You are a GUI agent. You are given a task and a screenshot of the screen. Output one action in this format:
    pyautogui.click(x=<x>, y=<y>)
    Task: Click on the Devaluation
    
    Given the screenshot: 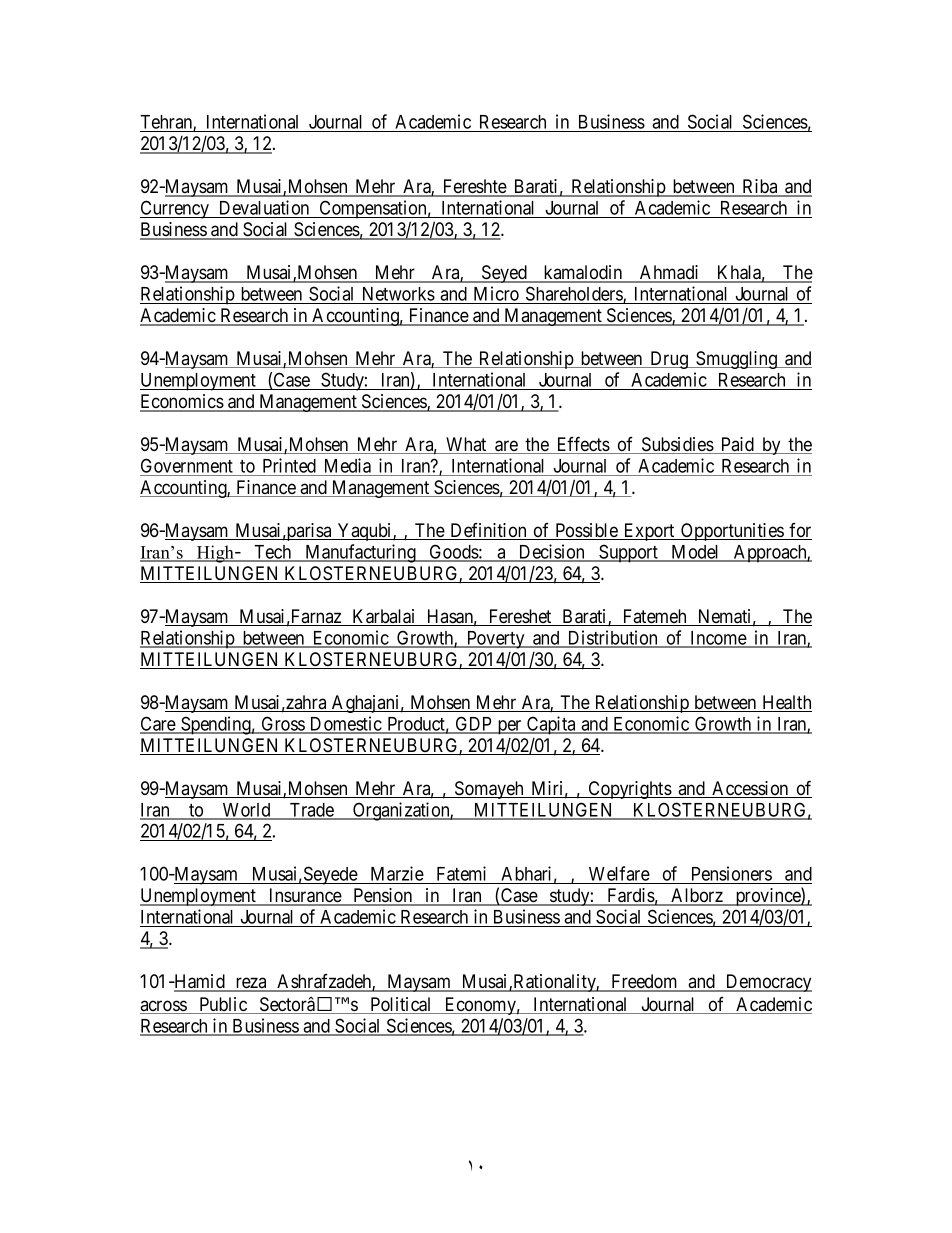 What is the action you would take?
    pyautogui.click(x=264, y=209)
